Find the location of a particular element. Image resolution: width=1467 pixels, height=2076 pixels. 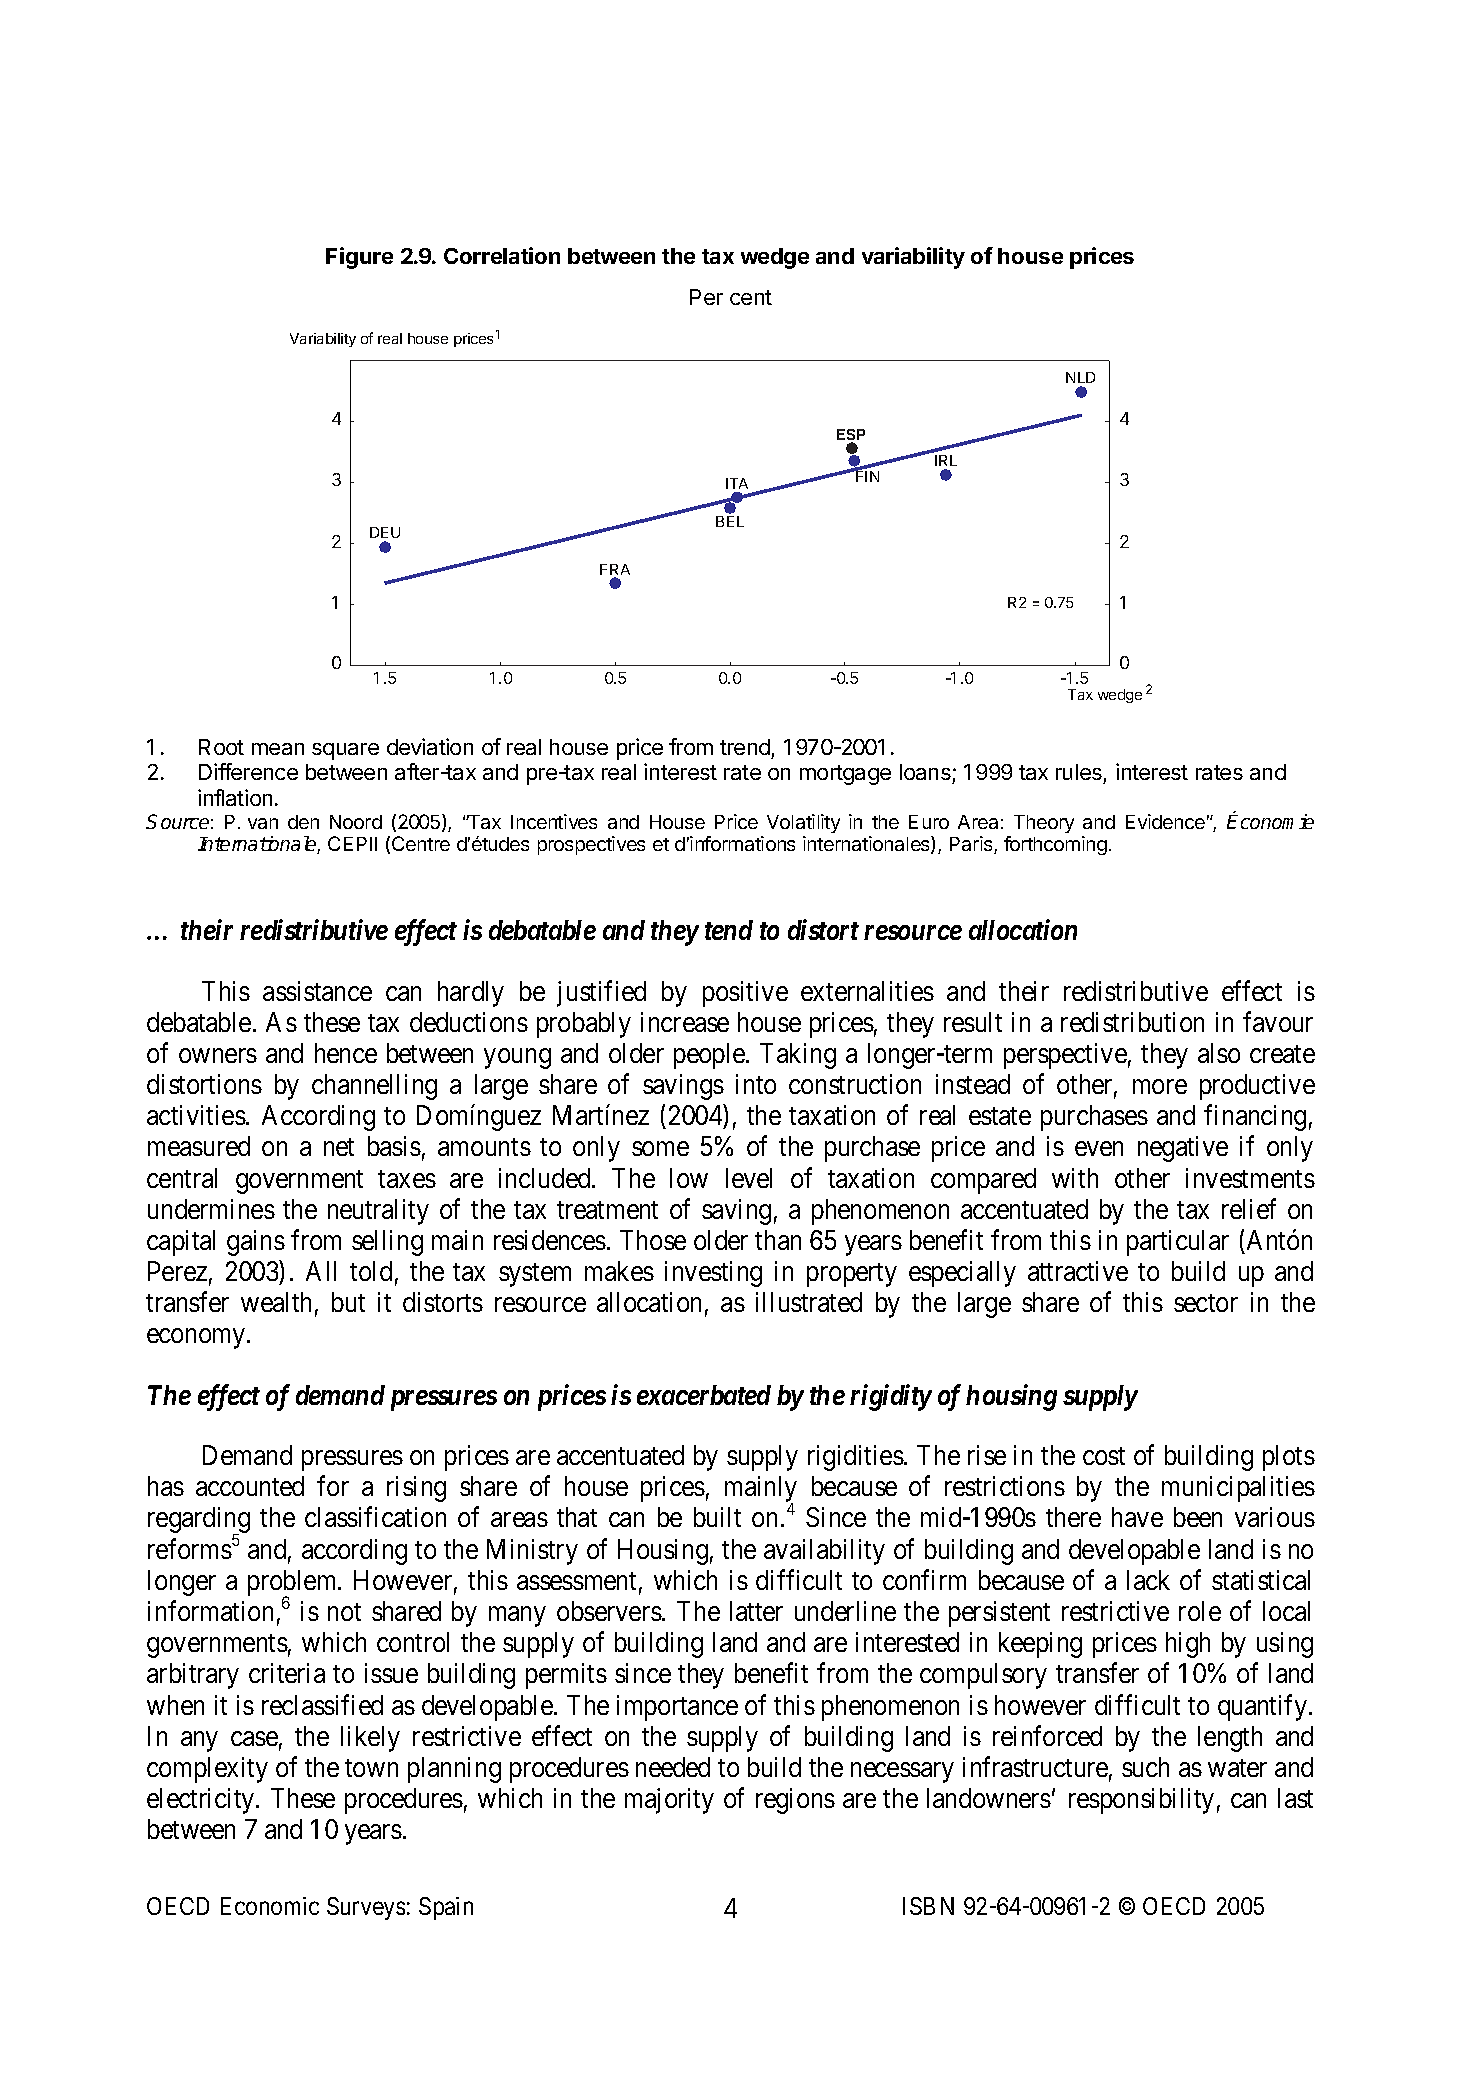

Figure is located at coordinates (359, 258).
